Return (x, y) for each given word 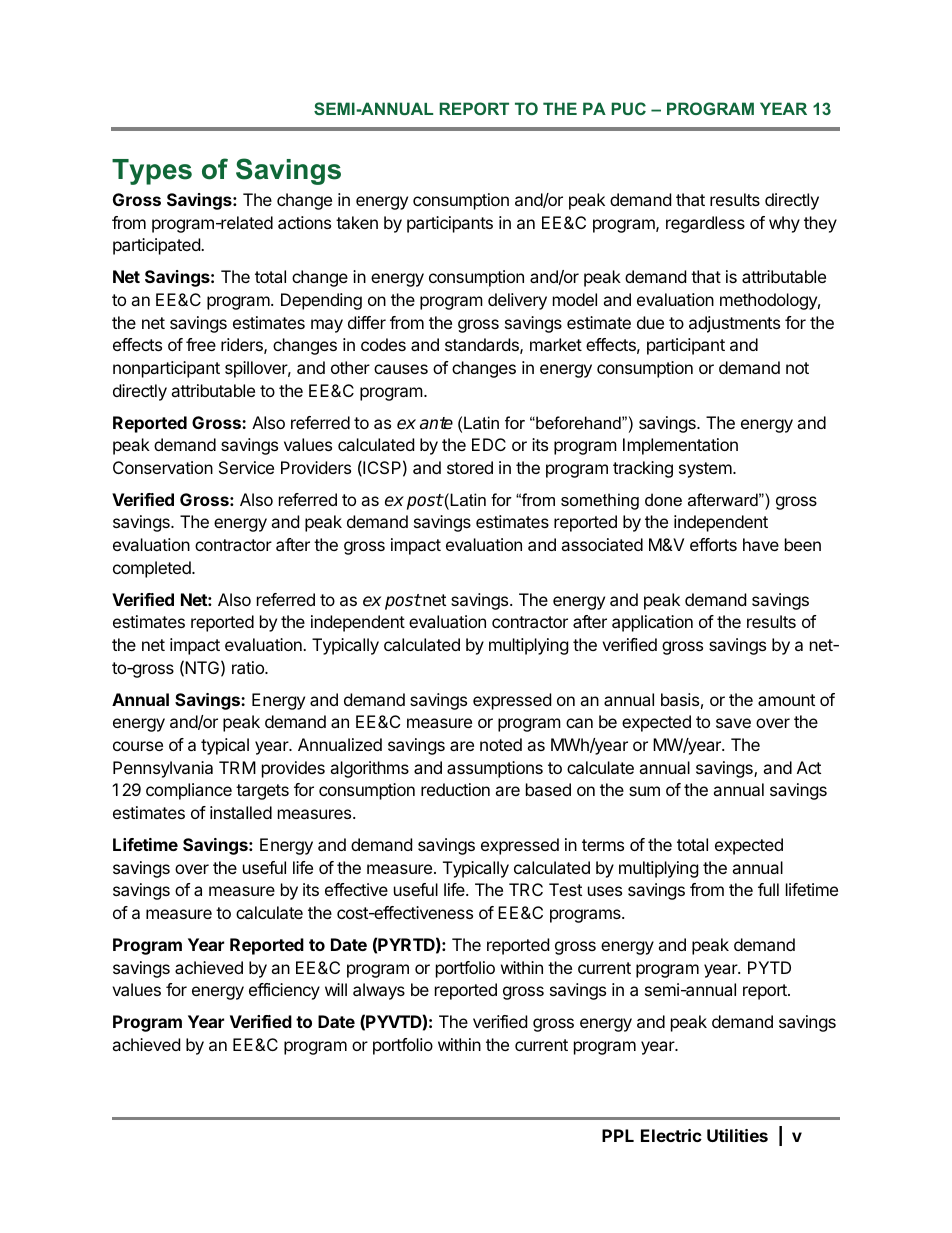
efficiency (284, 991)
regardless (705, 224)
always (379, 991)
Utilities (737, 1135)
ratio (249, 667)
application (652, 623)
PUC (628, 108)
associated (602, 544)
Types (152, 172)
